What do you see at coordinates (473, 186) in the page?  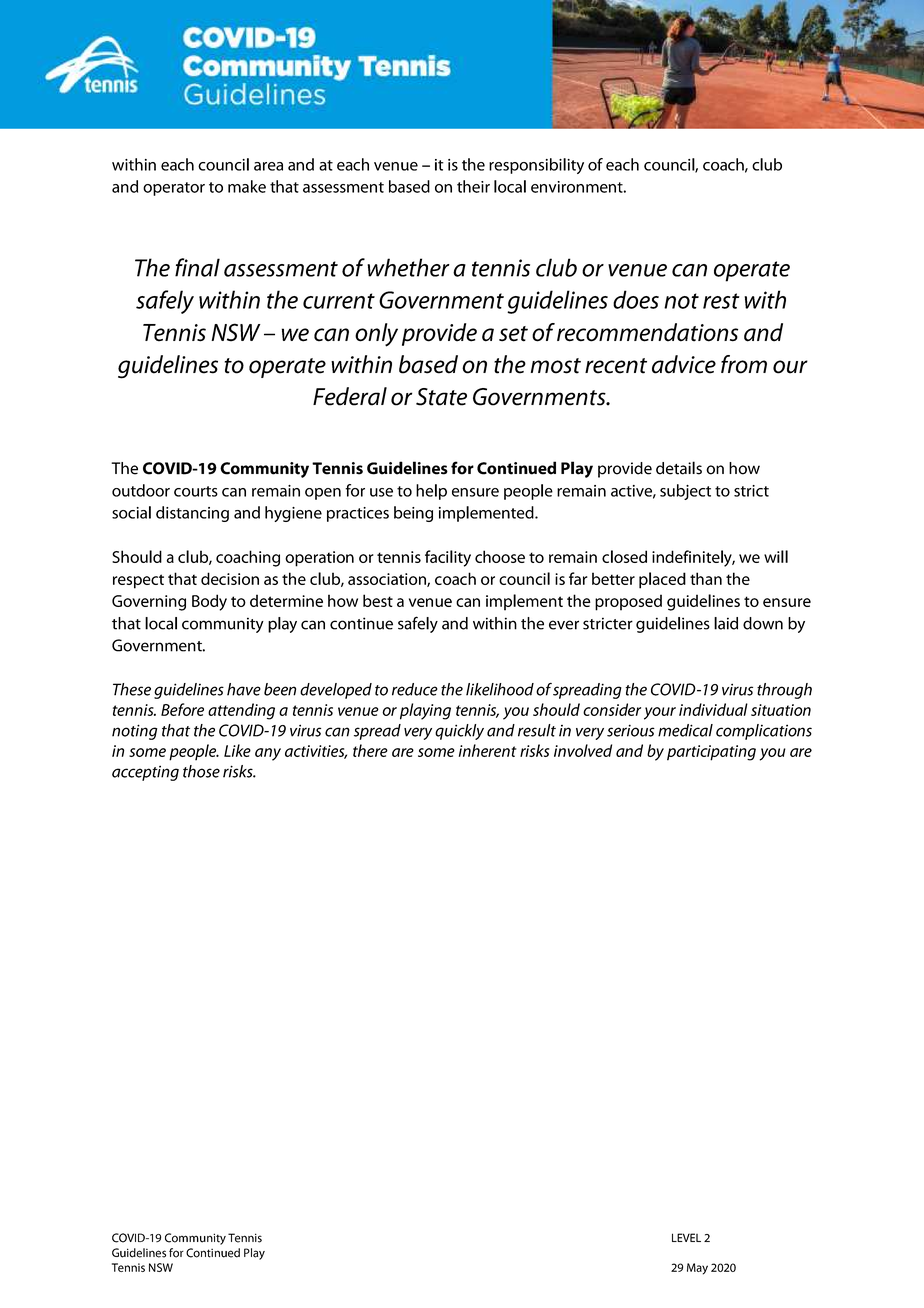 I see `their` at bounding box center [473, 186].
